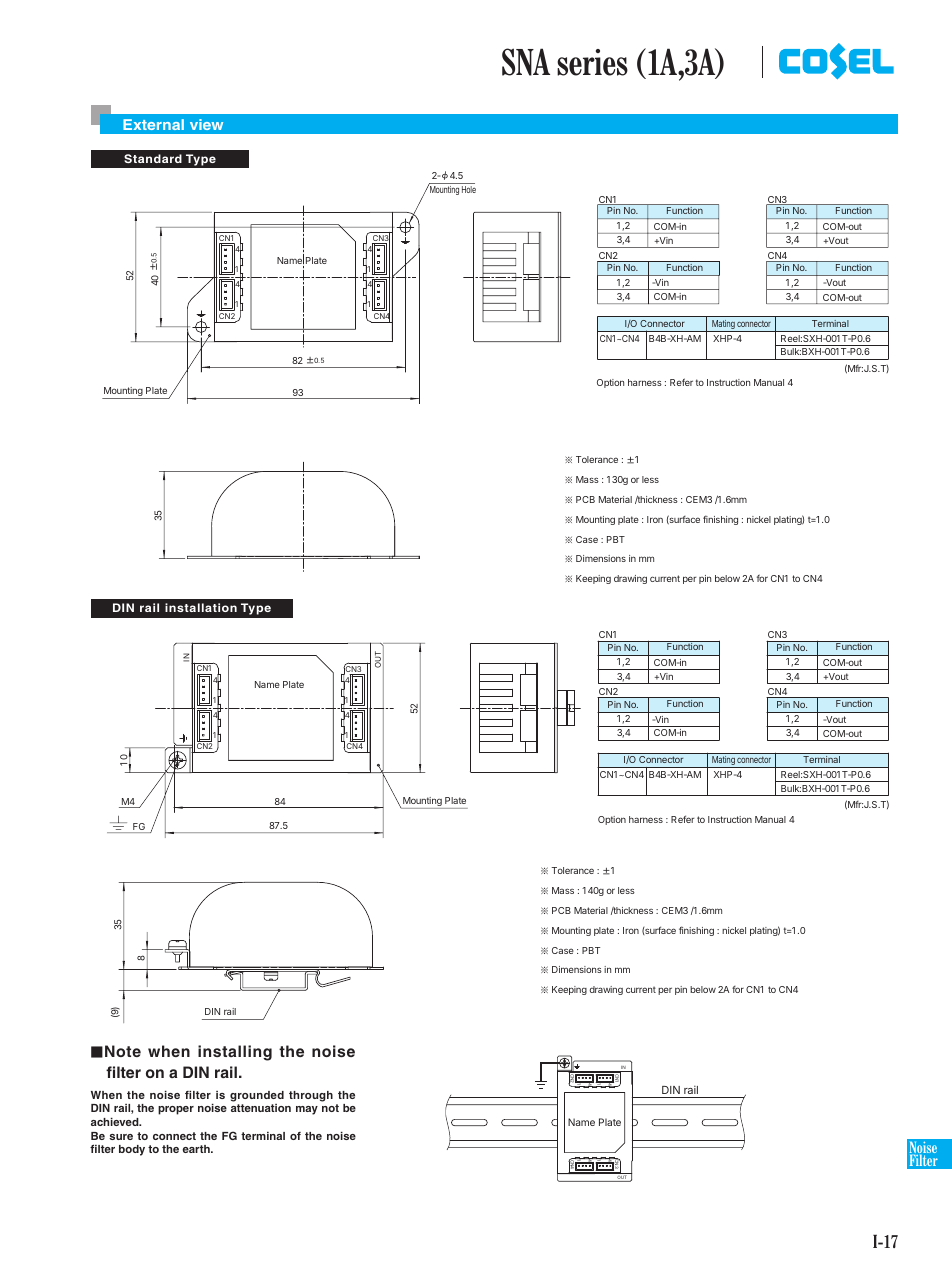  What do you see at coordinates (469, 189) in the page?
I see `Hole` at bounding box center [469, 189].
